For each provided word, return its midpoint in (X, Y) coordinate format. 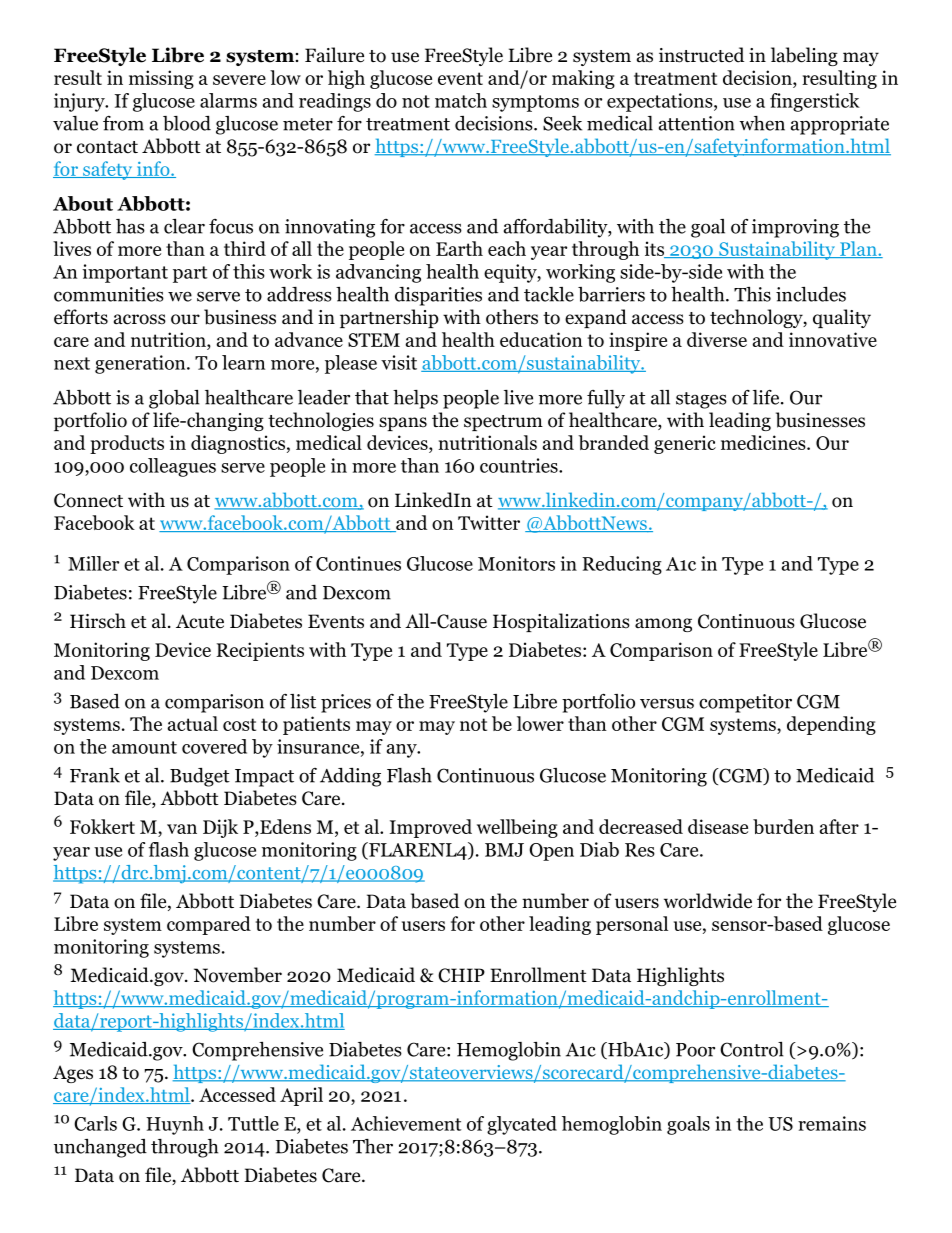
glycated (522, 1125)
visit (399, 362)
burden (783, 826)
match (461, 100)
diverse (717, 339)
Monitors (516, 563)
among (663, 625)
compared (209, 925)
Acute (200, 621)
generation (141, 364)
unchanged (100, 1148)
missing (161, 79)
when (762, 123)
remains (832, 1123)
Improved (431, 828)
